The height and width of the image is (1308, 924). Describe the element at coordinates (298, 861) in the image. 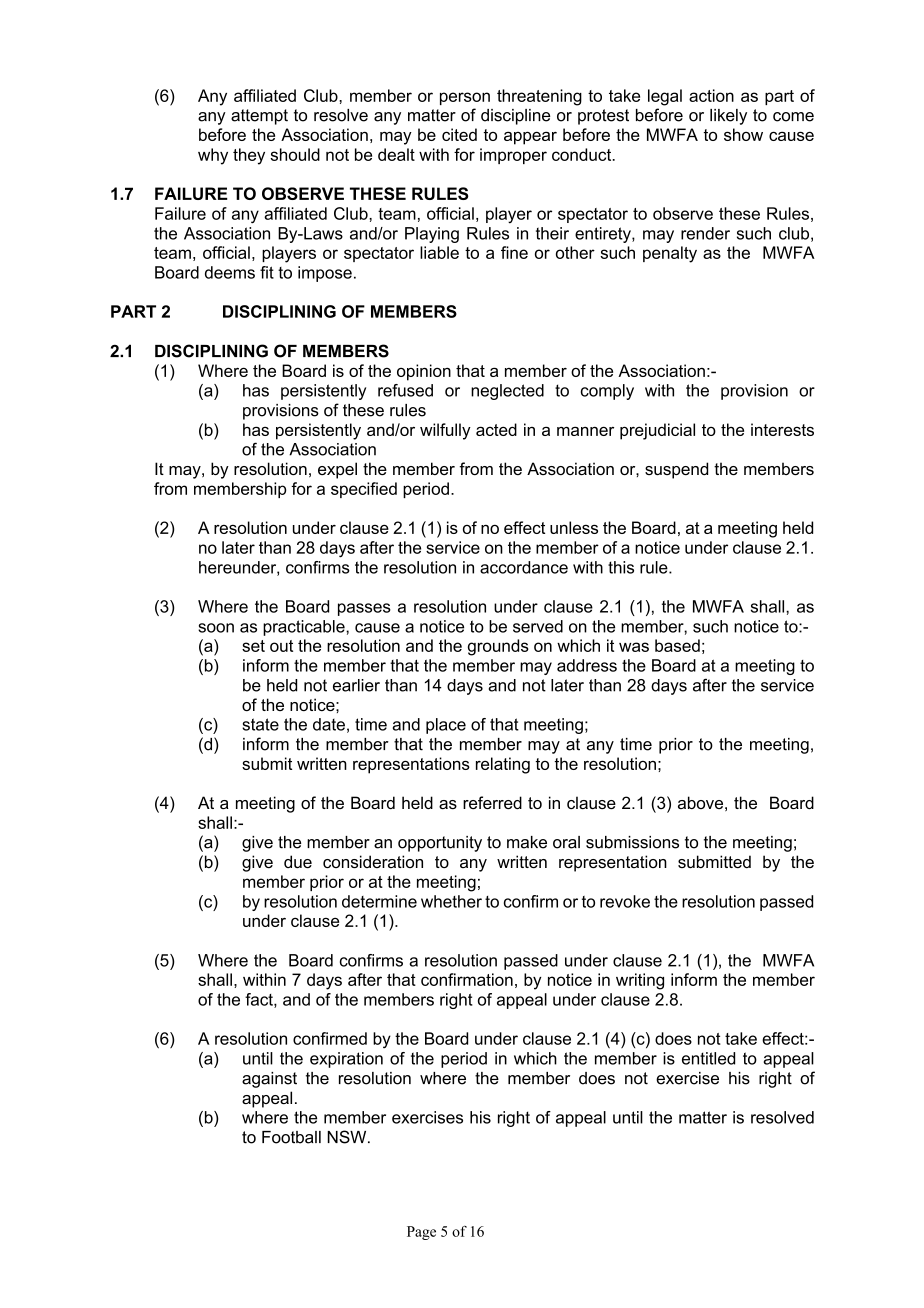

I see `due` at that location.
